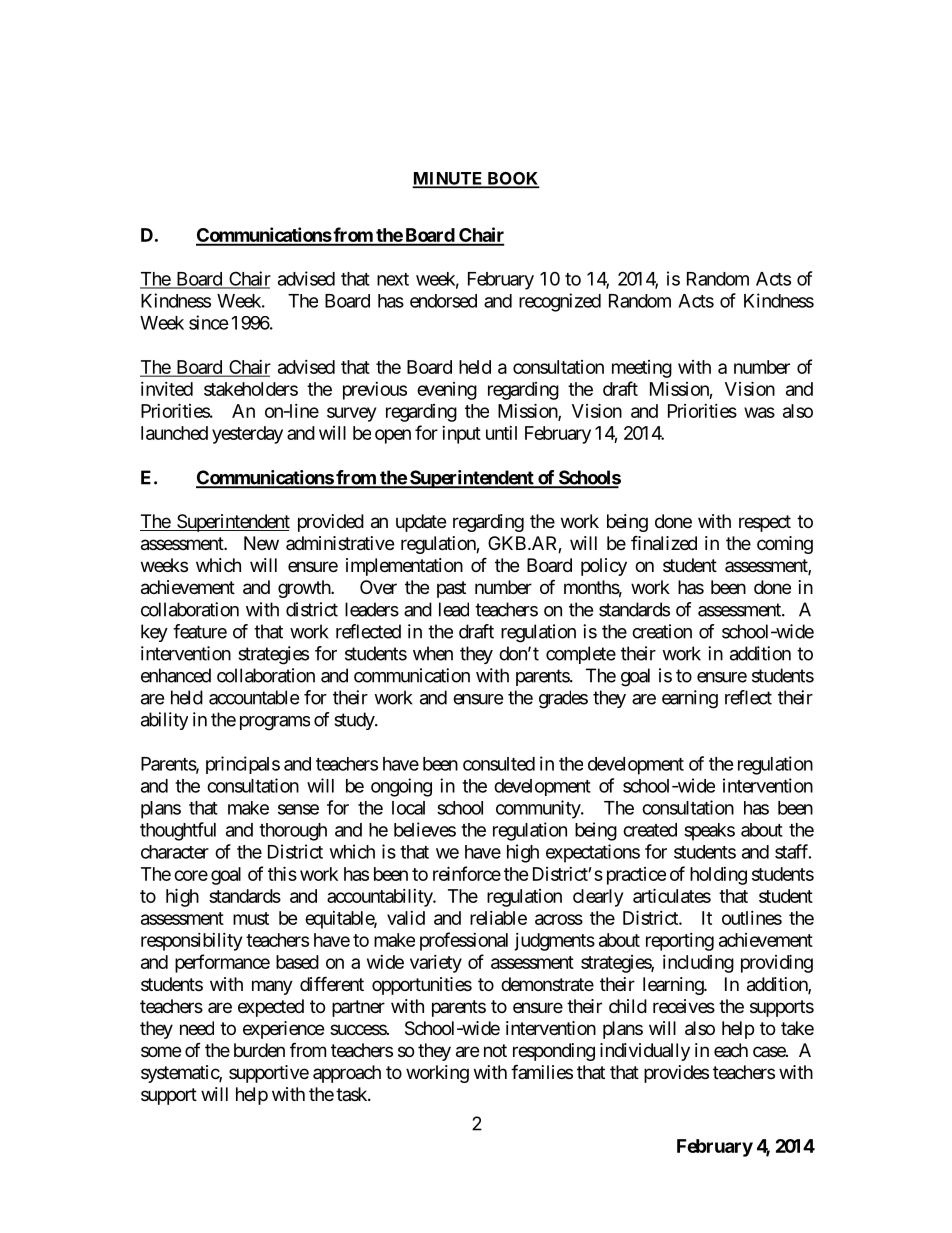 This screenshot has width=952, height=1233. Describe the element at coordinates (449, 179) in the screenshot. I see `MINUTE` at that location.
